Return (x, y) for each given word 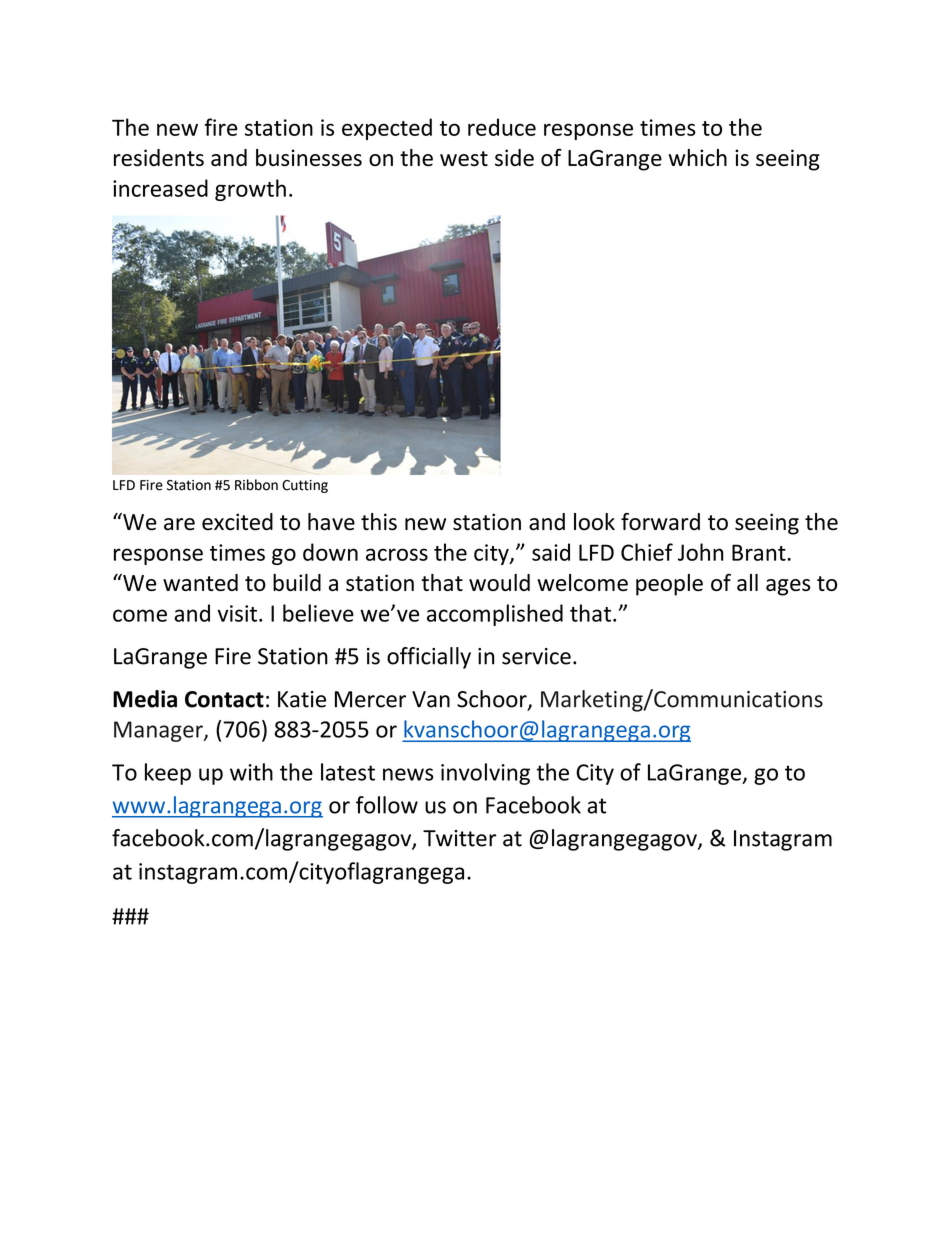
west (464, 158)
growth (250, 190)
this (379, 522)
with (251, 772)
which (698, 157)
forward (660, 522)
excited (237, 522)
